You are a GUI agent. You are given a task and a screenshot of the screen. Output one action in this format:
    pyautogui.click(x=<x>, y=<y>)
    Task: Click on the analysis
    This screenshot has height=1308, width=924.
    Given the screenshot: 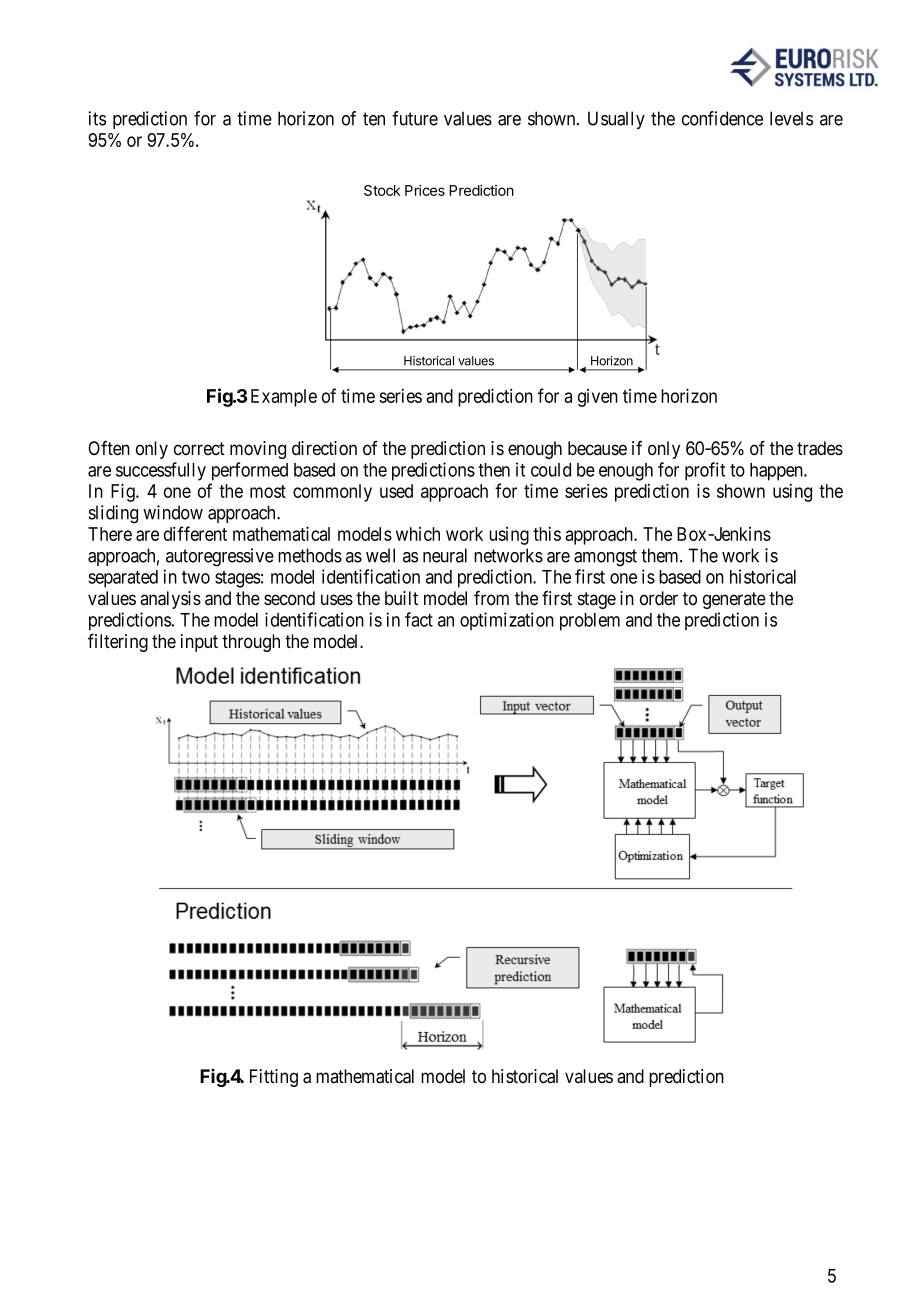 What is the action you would take?
    pyautogui.click(x=170, y=600)
